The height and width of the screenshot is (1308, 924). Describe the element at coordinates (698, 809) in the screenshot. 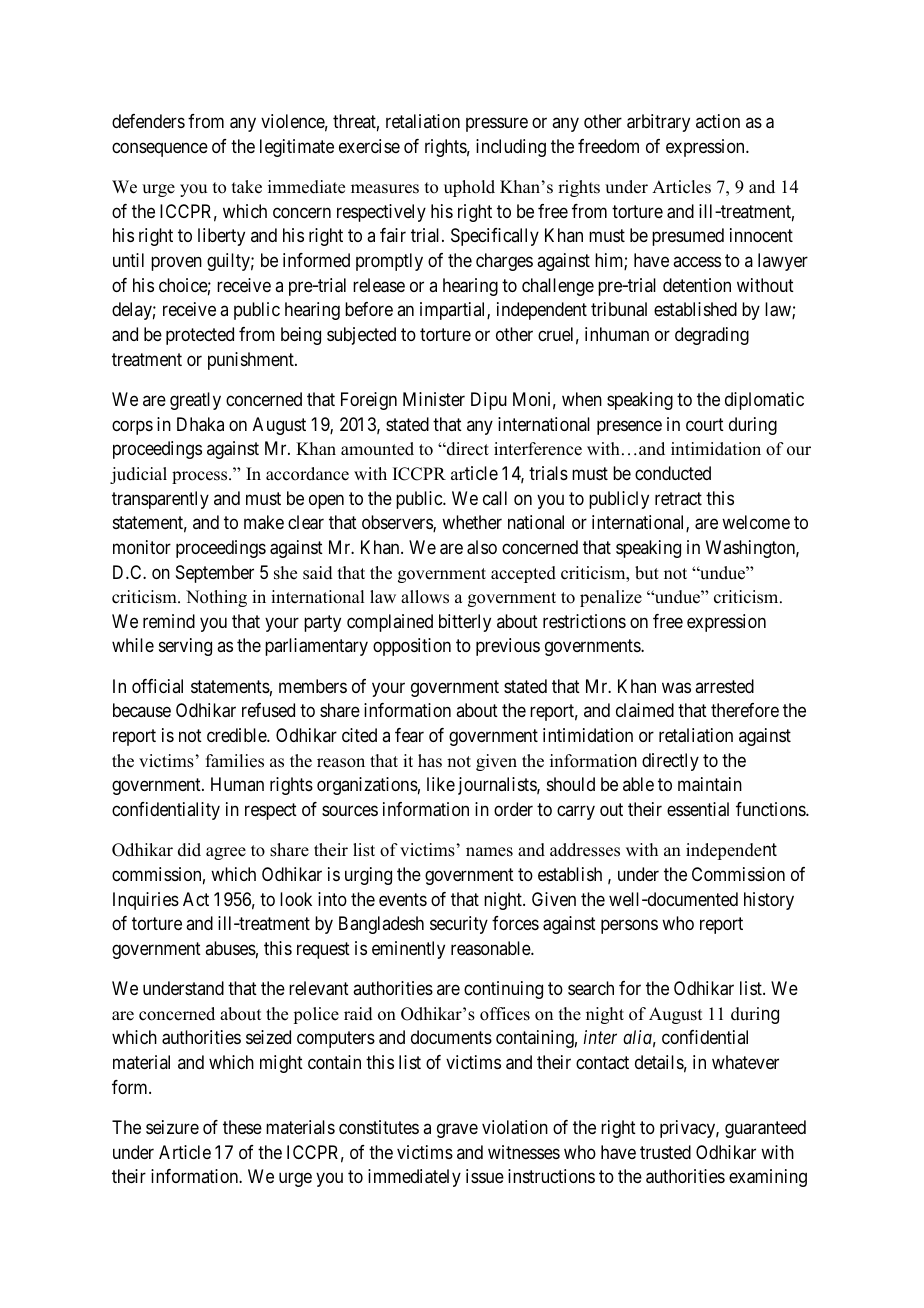

I see `essential` at that location.
